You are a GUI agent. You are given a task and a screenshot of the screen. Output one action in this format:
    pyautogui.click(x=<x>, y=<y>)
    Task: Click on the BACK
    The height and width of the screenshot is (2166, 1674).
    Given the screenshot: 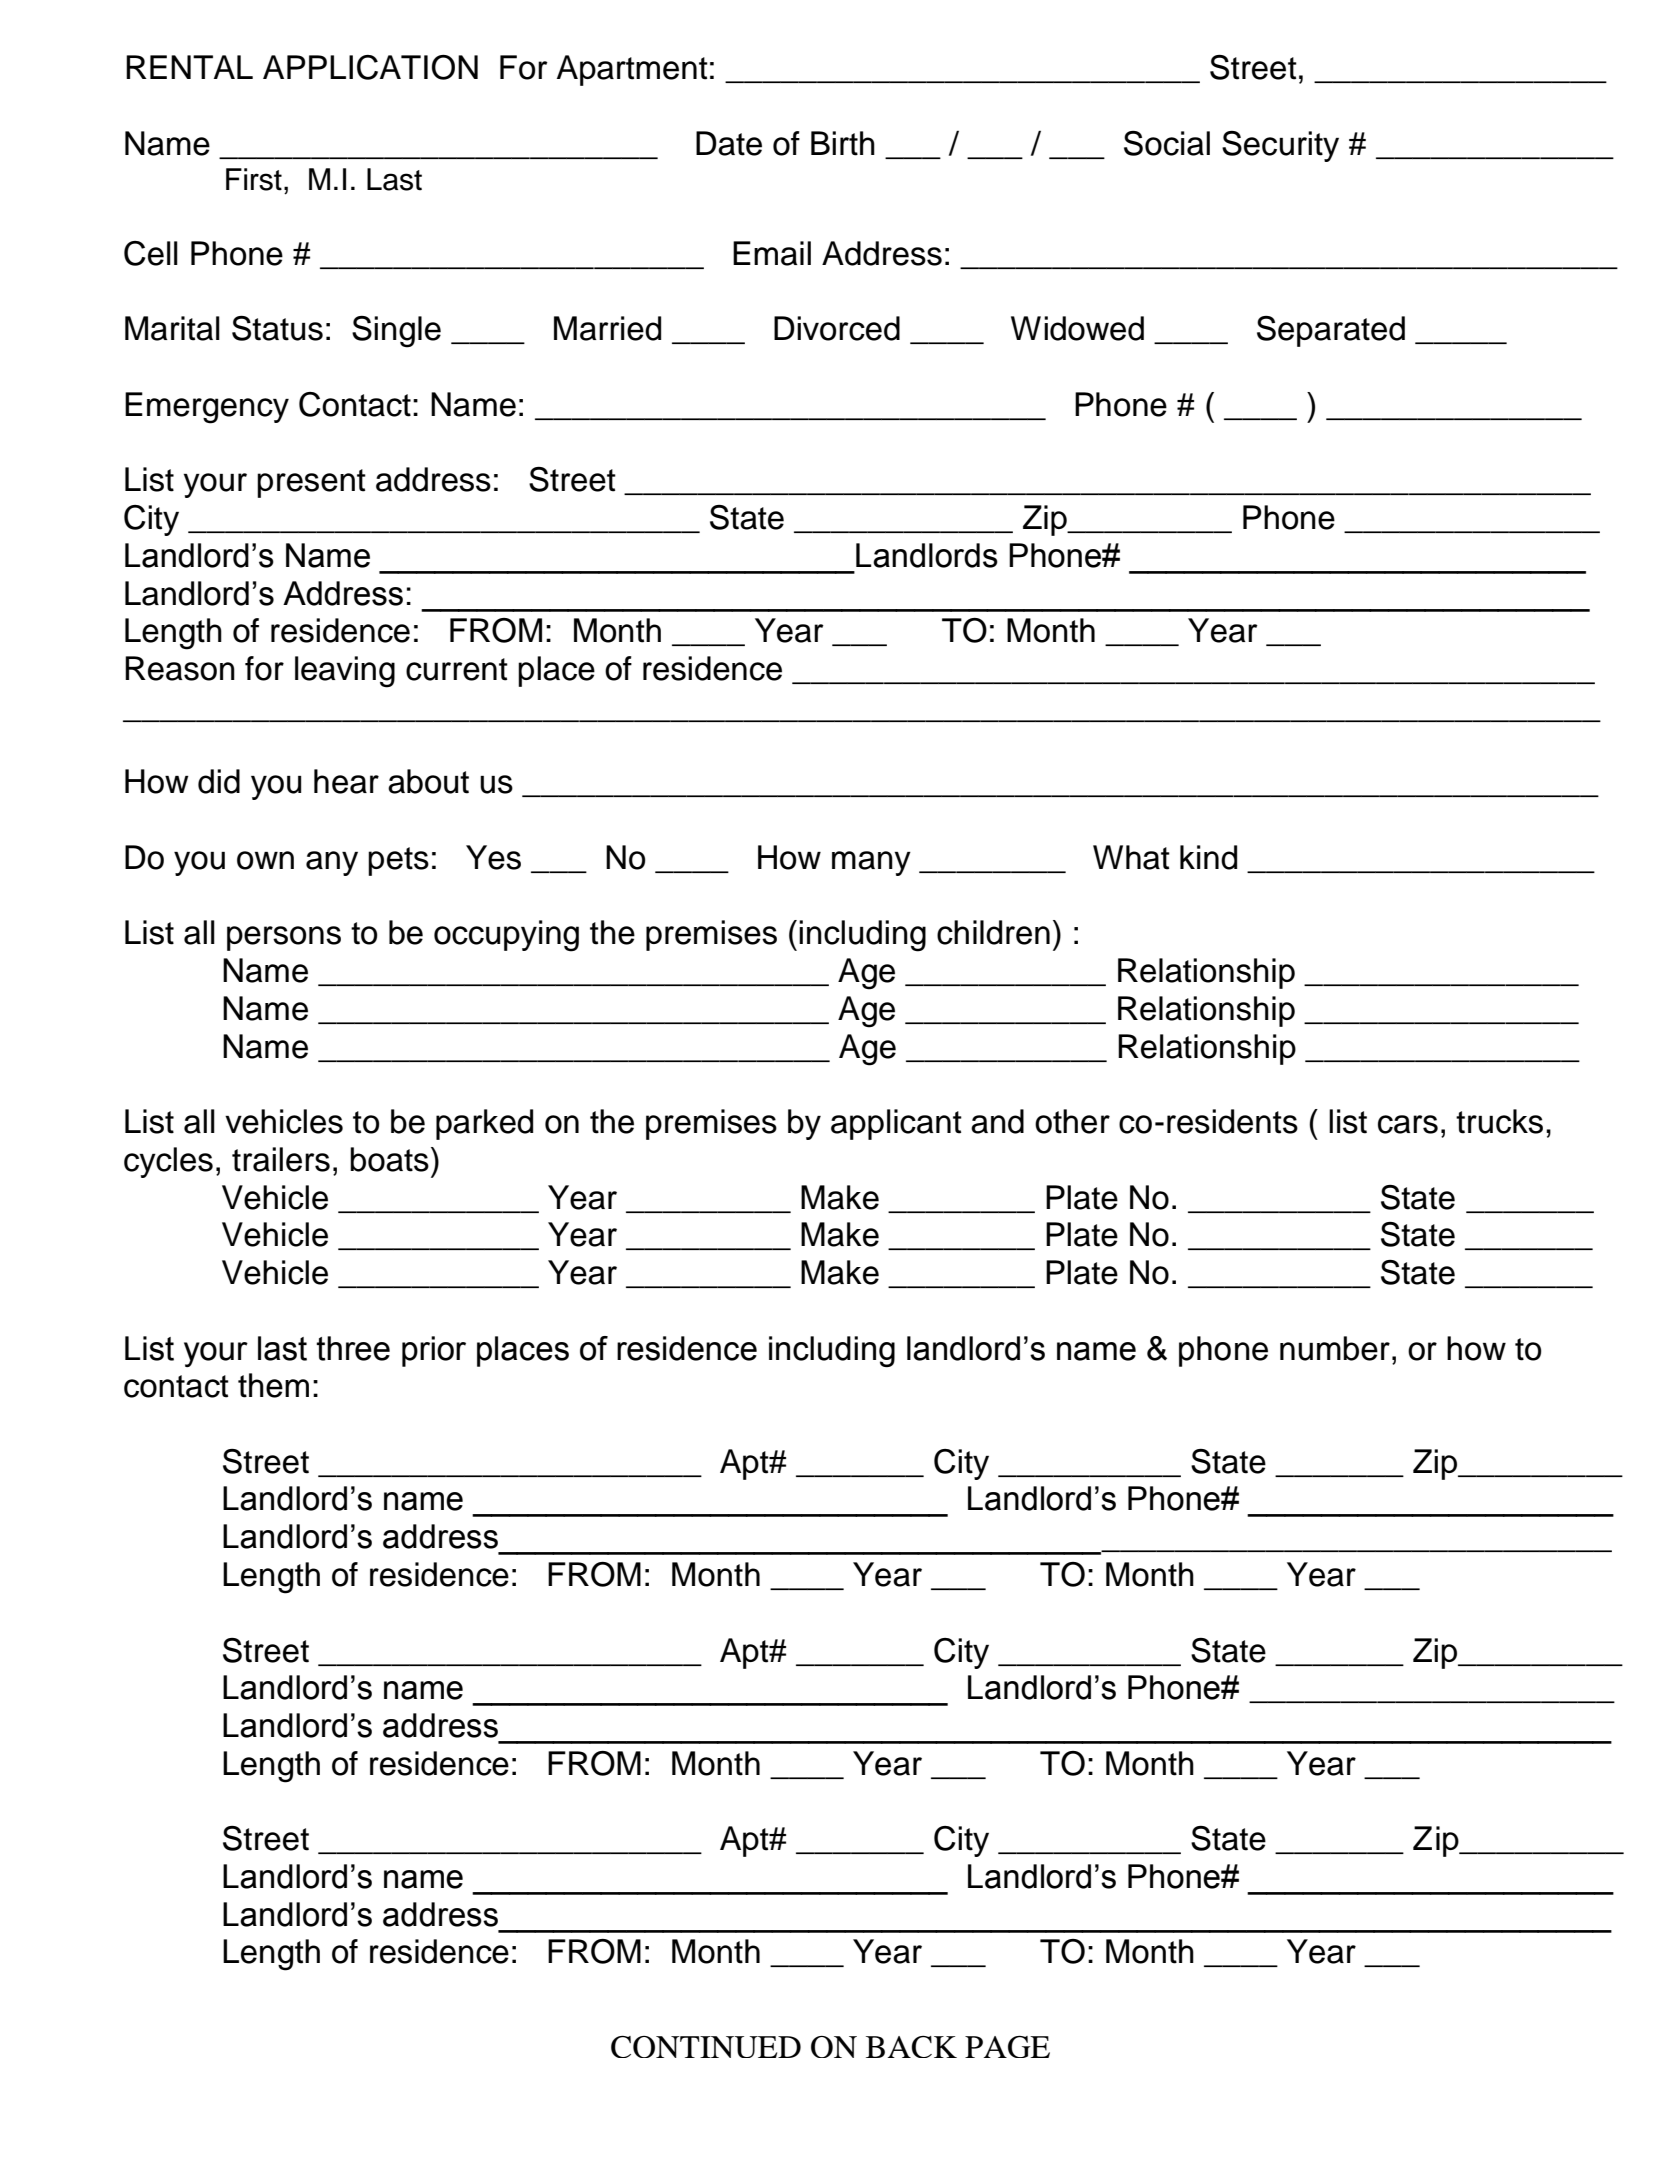 What is the action you would take?
    pyautogui.click(x=911, y=2047)
